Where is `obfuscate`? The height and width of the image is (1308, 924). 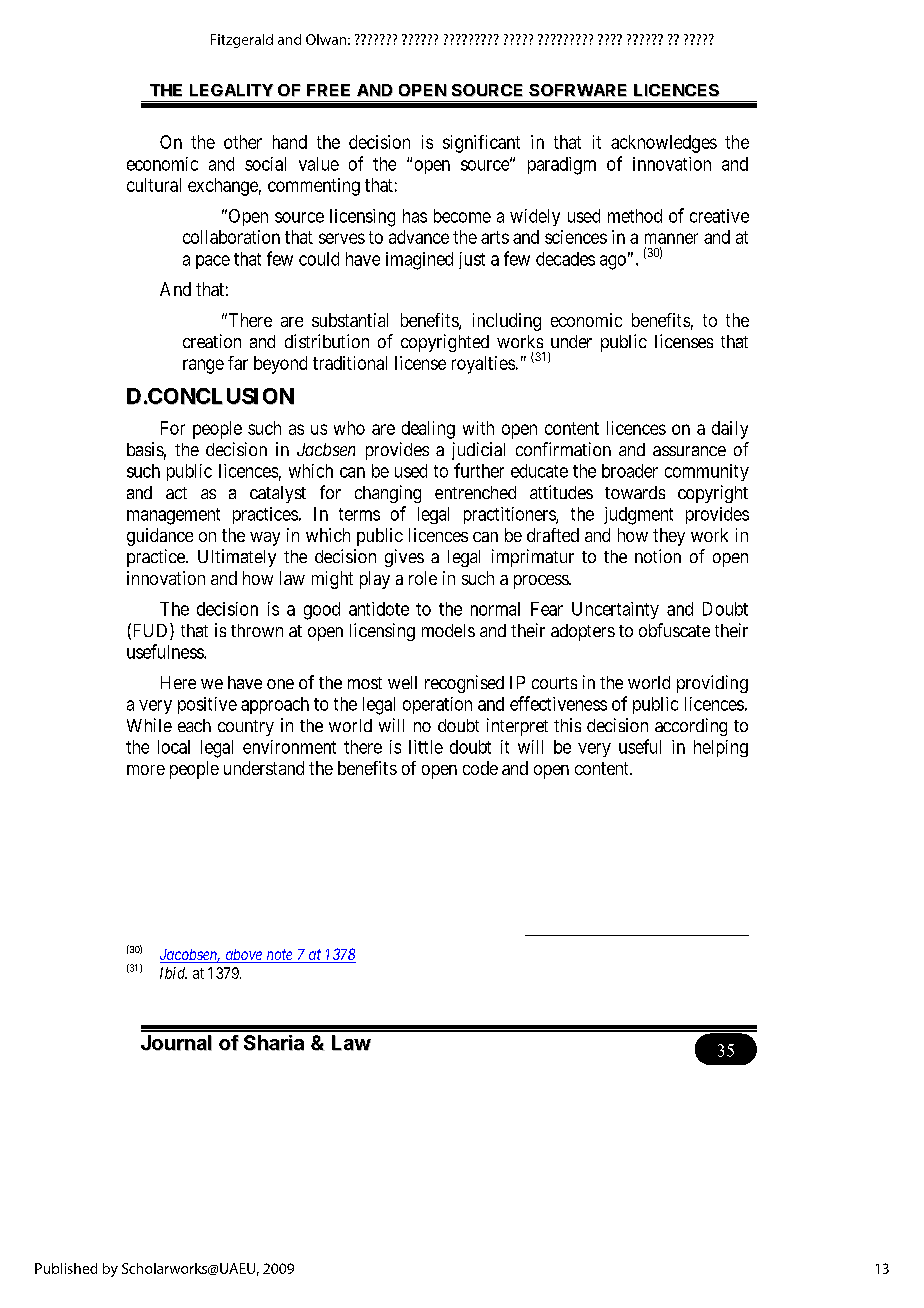 obfuscate is located at coordinates (674, 630).
